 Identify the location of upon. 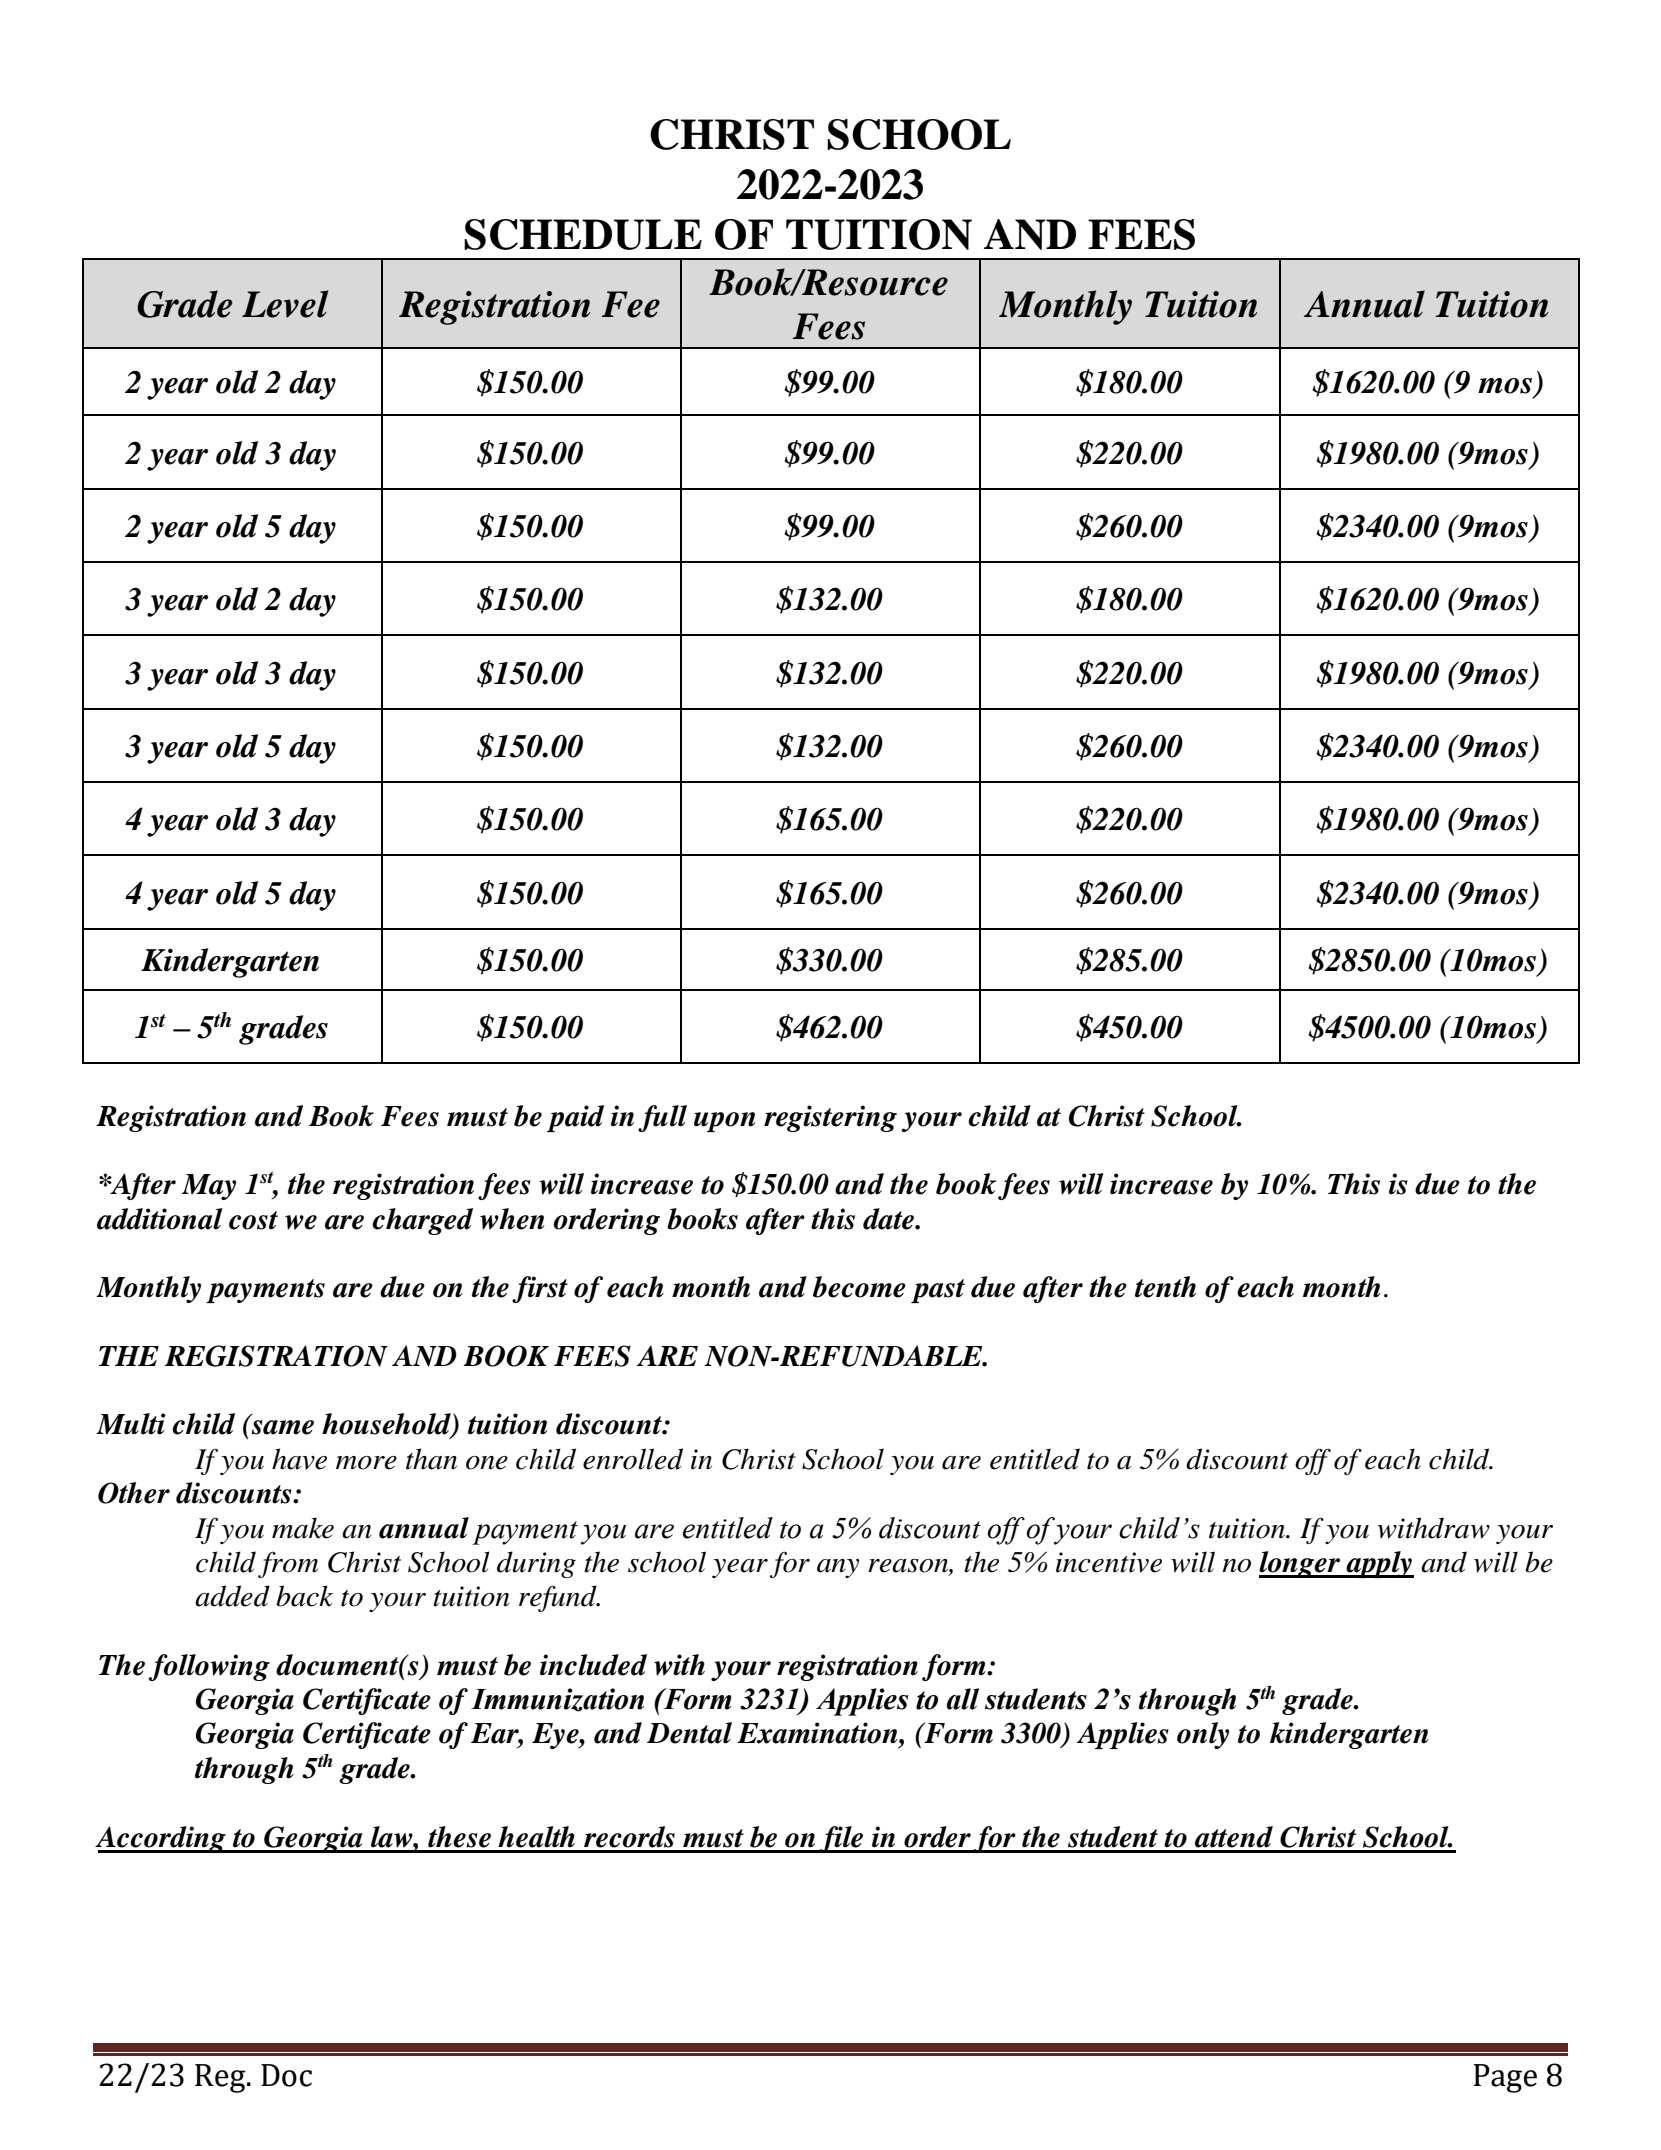
(725, 1122).
